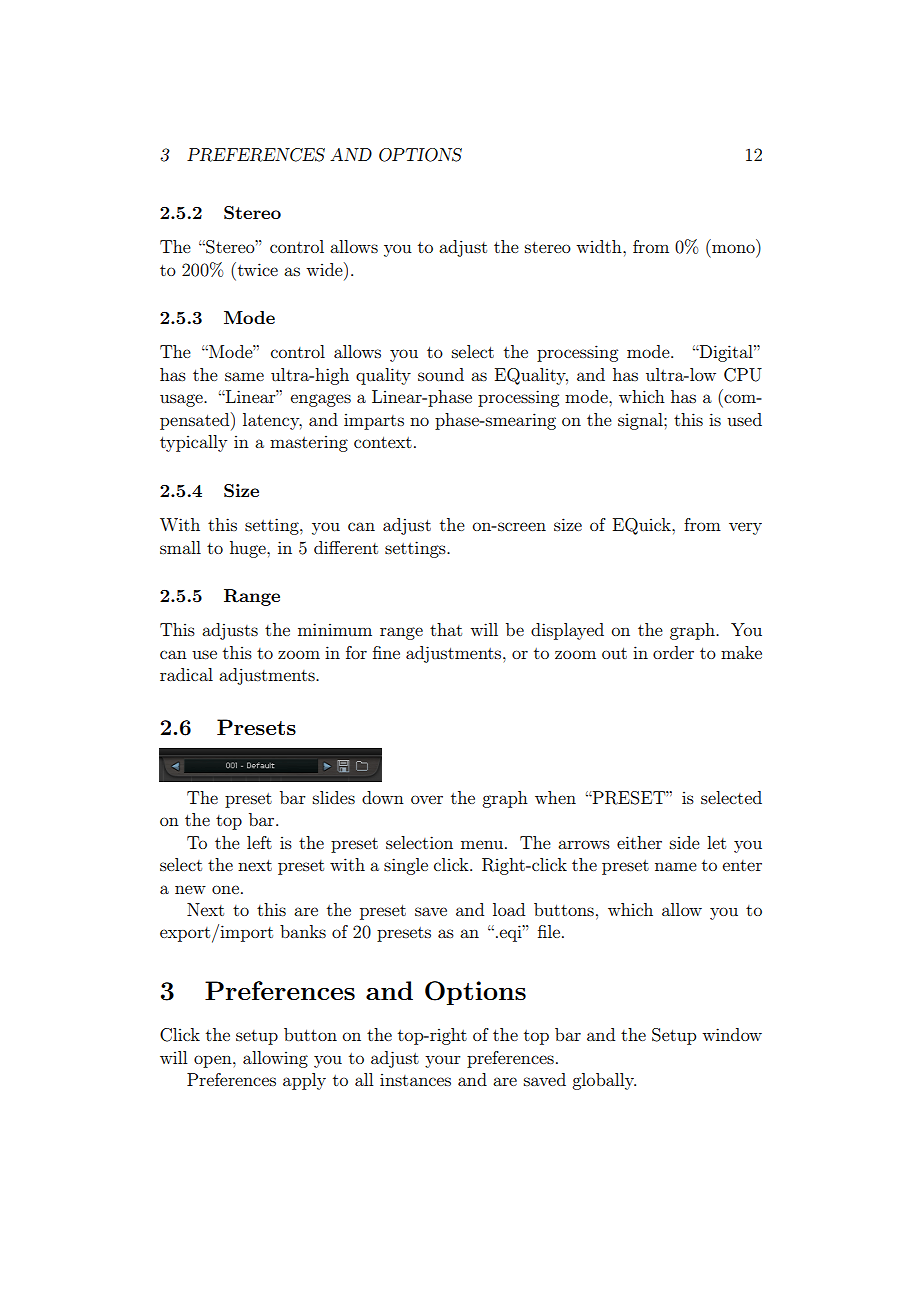 This screenshot has width=924, height=1308. Describe the element at coordinates (673, 652) in the screenshot. I see `order` at that location.
